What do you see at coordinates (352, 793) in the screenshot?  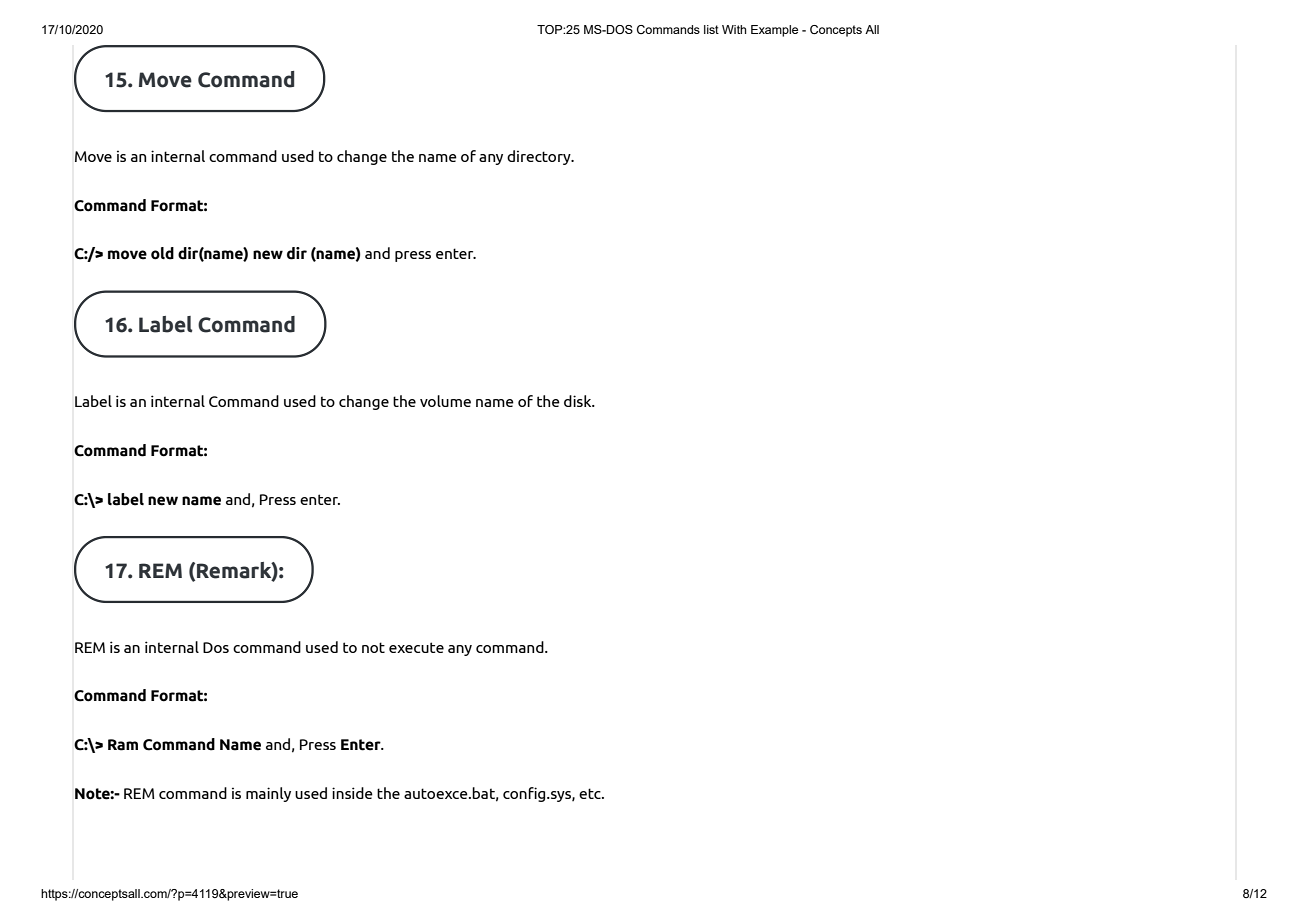 I see `inside` at bounding box center [352, 793].
